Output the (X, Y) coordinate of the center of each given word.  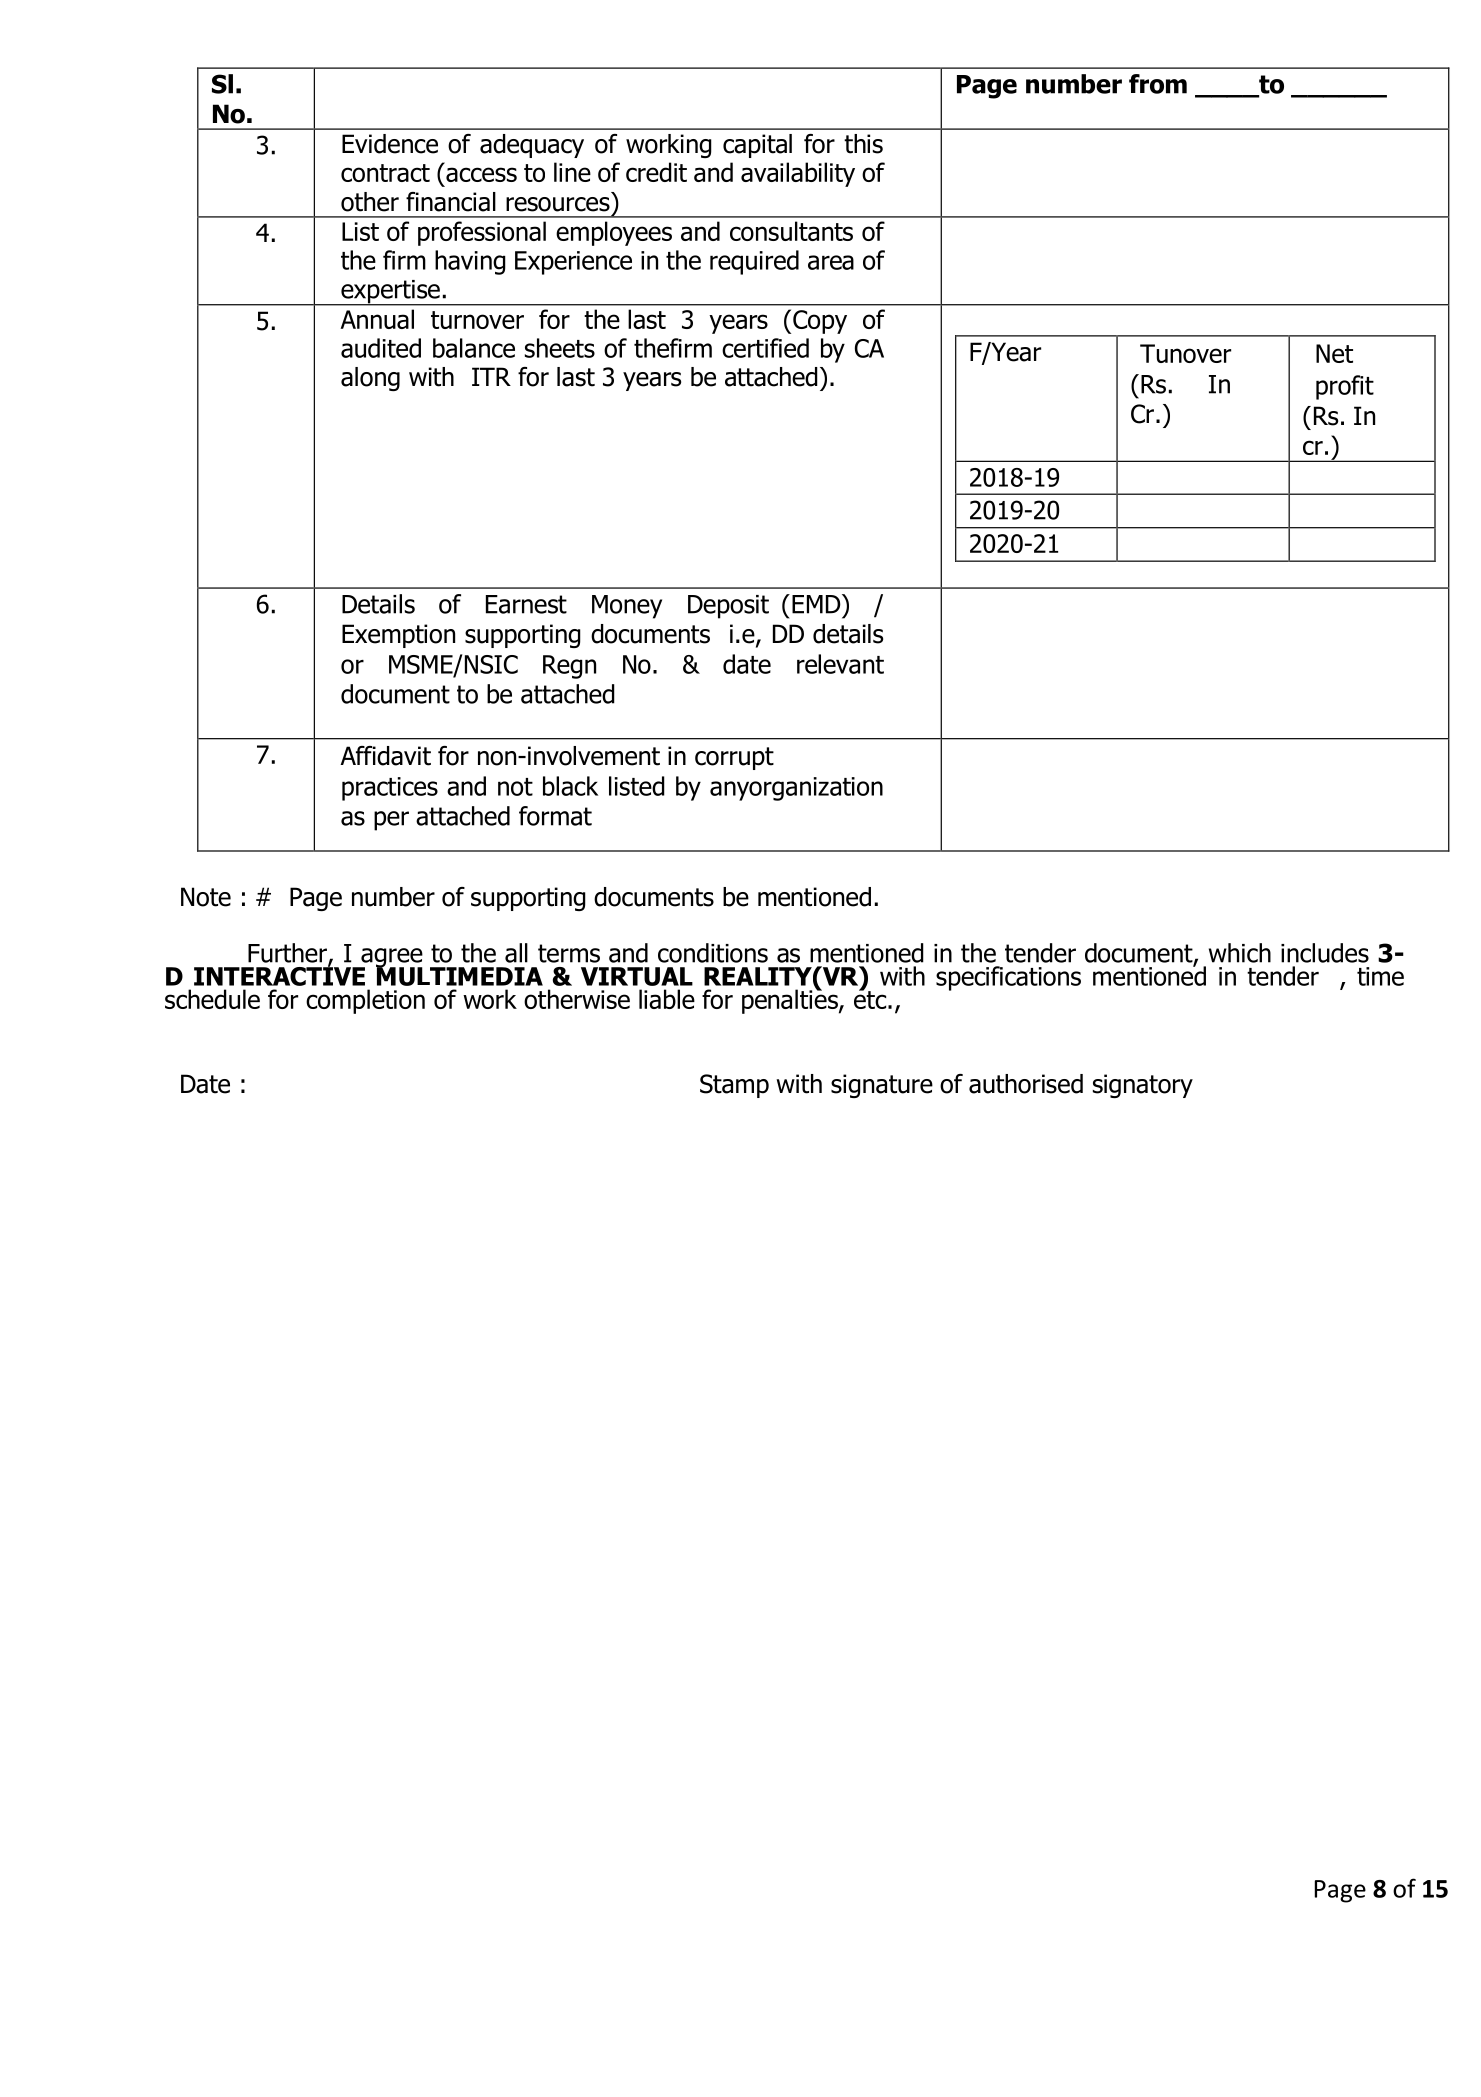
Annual (377, 319)
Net (1334, 353)
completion (365, 1001)
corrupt (734, 758)
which (1240, 953)
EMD (817, 604)
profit (1345, 387)
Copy (820, 322)
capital (757, 146)
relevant (840, 664)
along (370, 379)
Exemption (398, 636)
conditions (713, 953)
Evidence (390, 144)
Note (206, 897)
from (1158, 84)
